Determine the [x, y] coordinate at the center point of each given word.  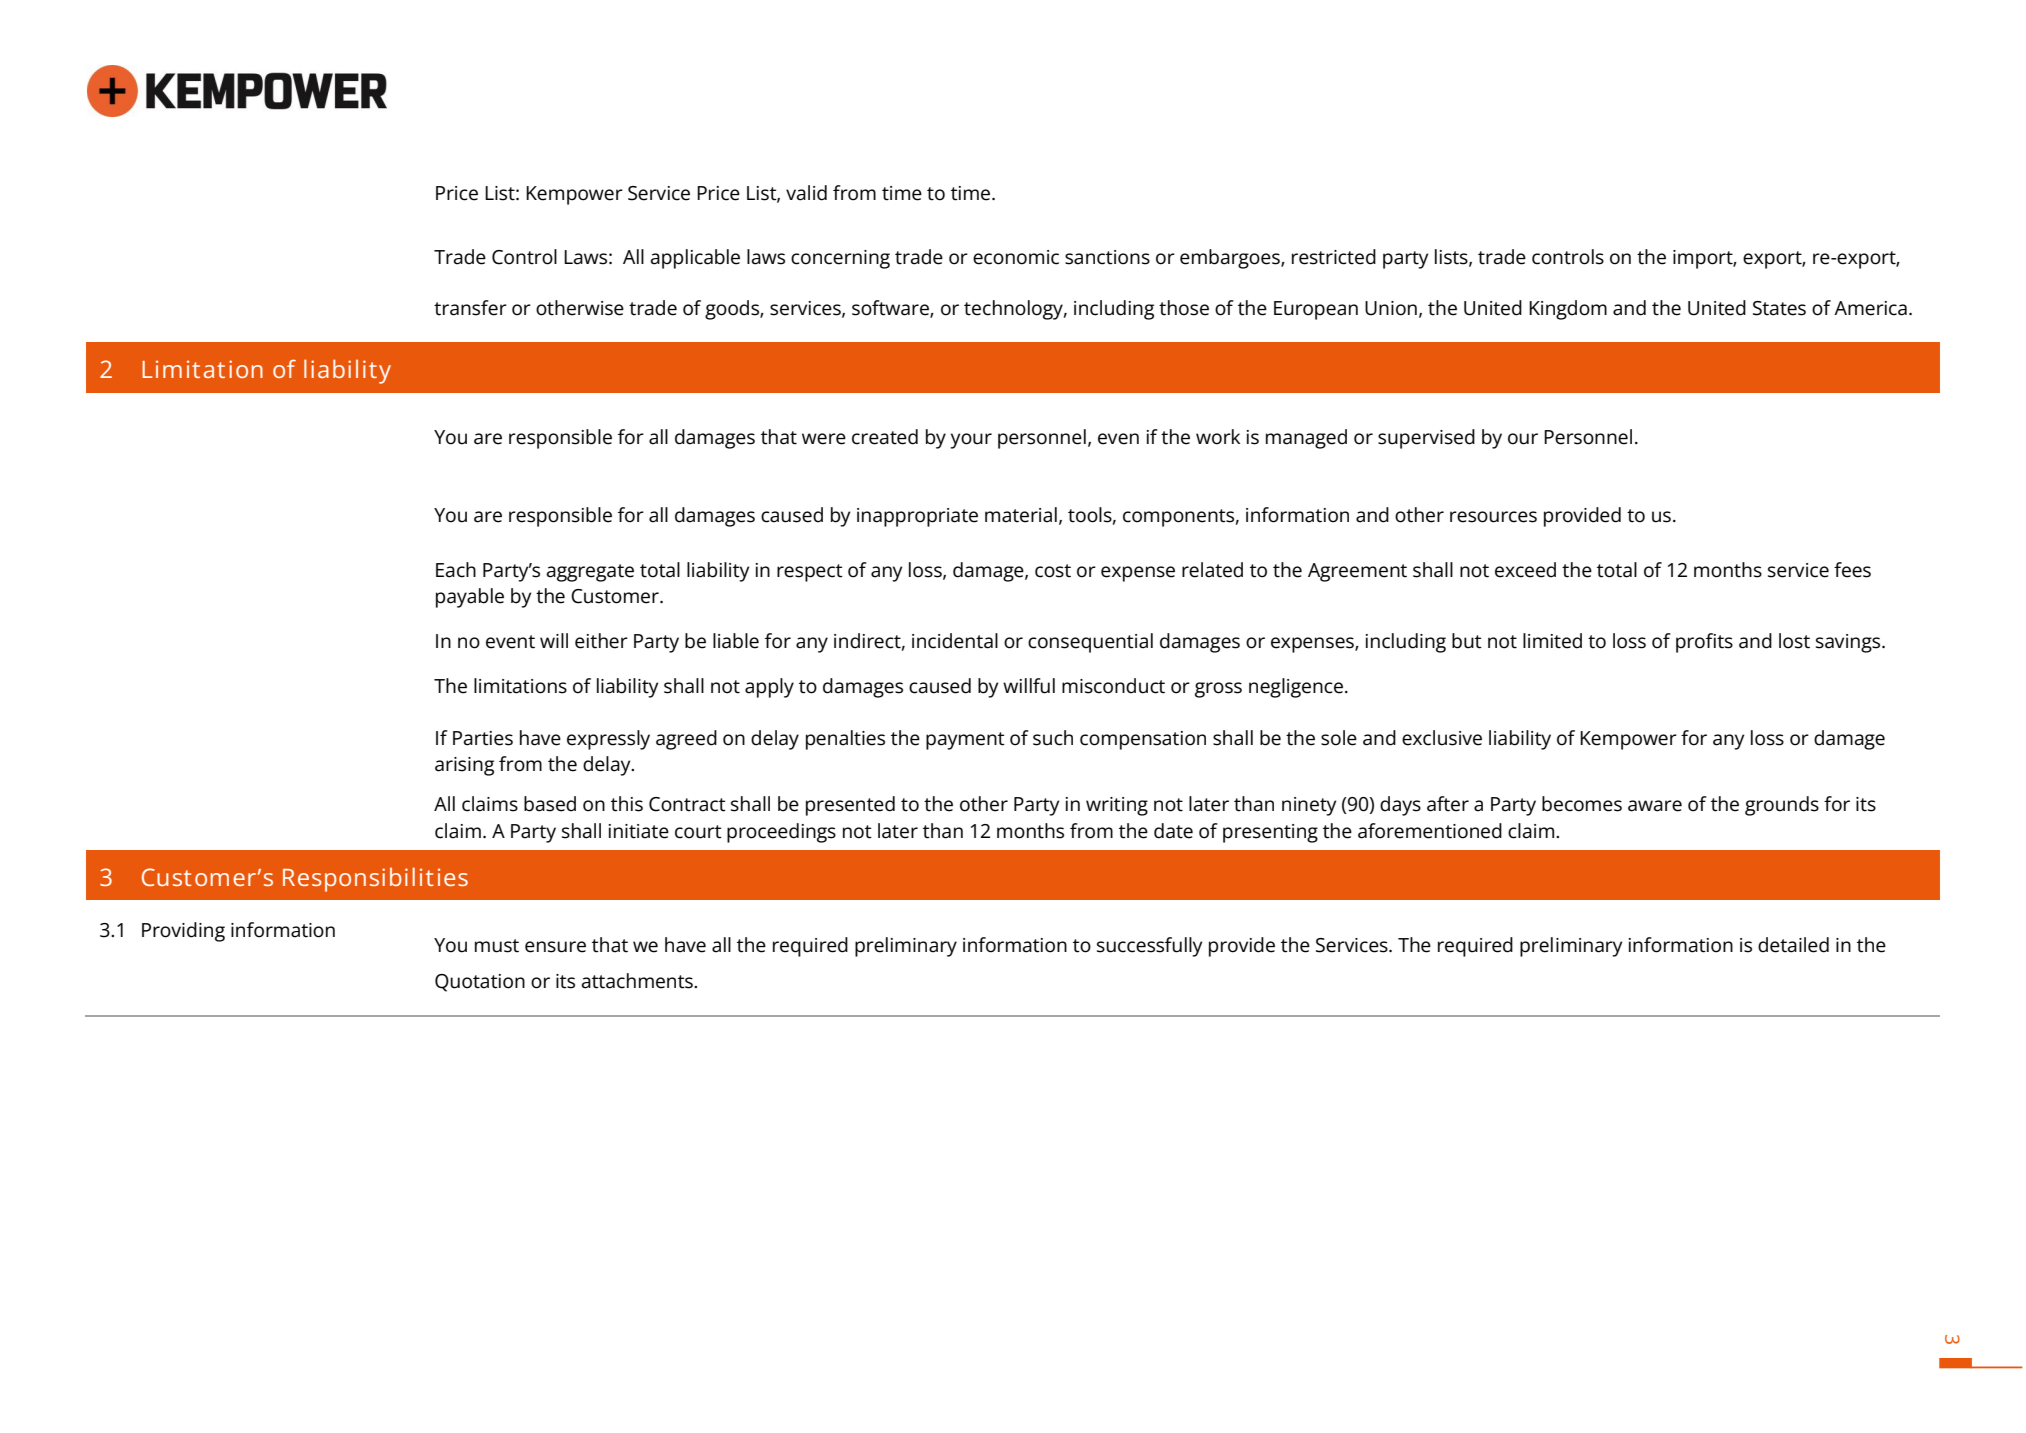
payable [470, 598]
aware [1655, 806]
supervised [1426, 439]
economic [1016, 257]
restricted [1334, 257]
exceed [1525, 570]
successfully [1149, 947]
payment [965, 741]
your [971, 441]
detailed [1793, 945]
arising [464, 766]
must [497, 946]
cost [1053, 571]
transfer [470, 308]
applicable [695, 259]
